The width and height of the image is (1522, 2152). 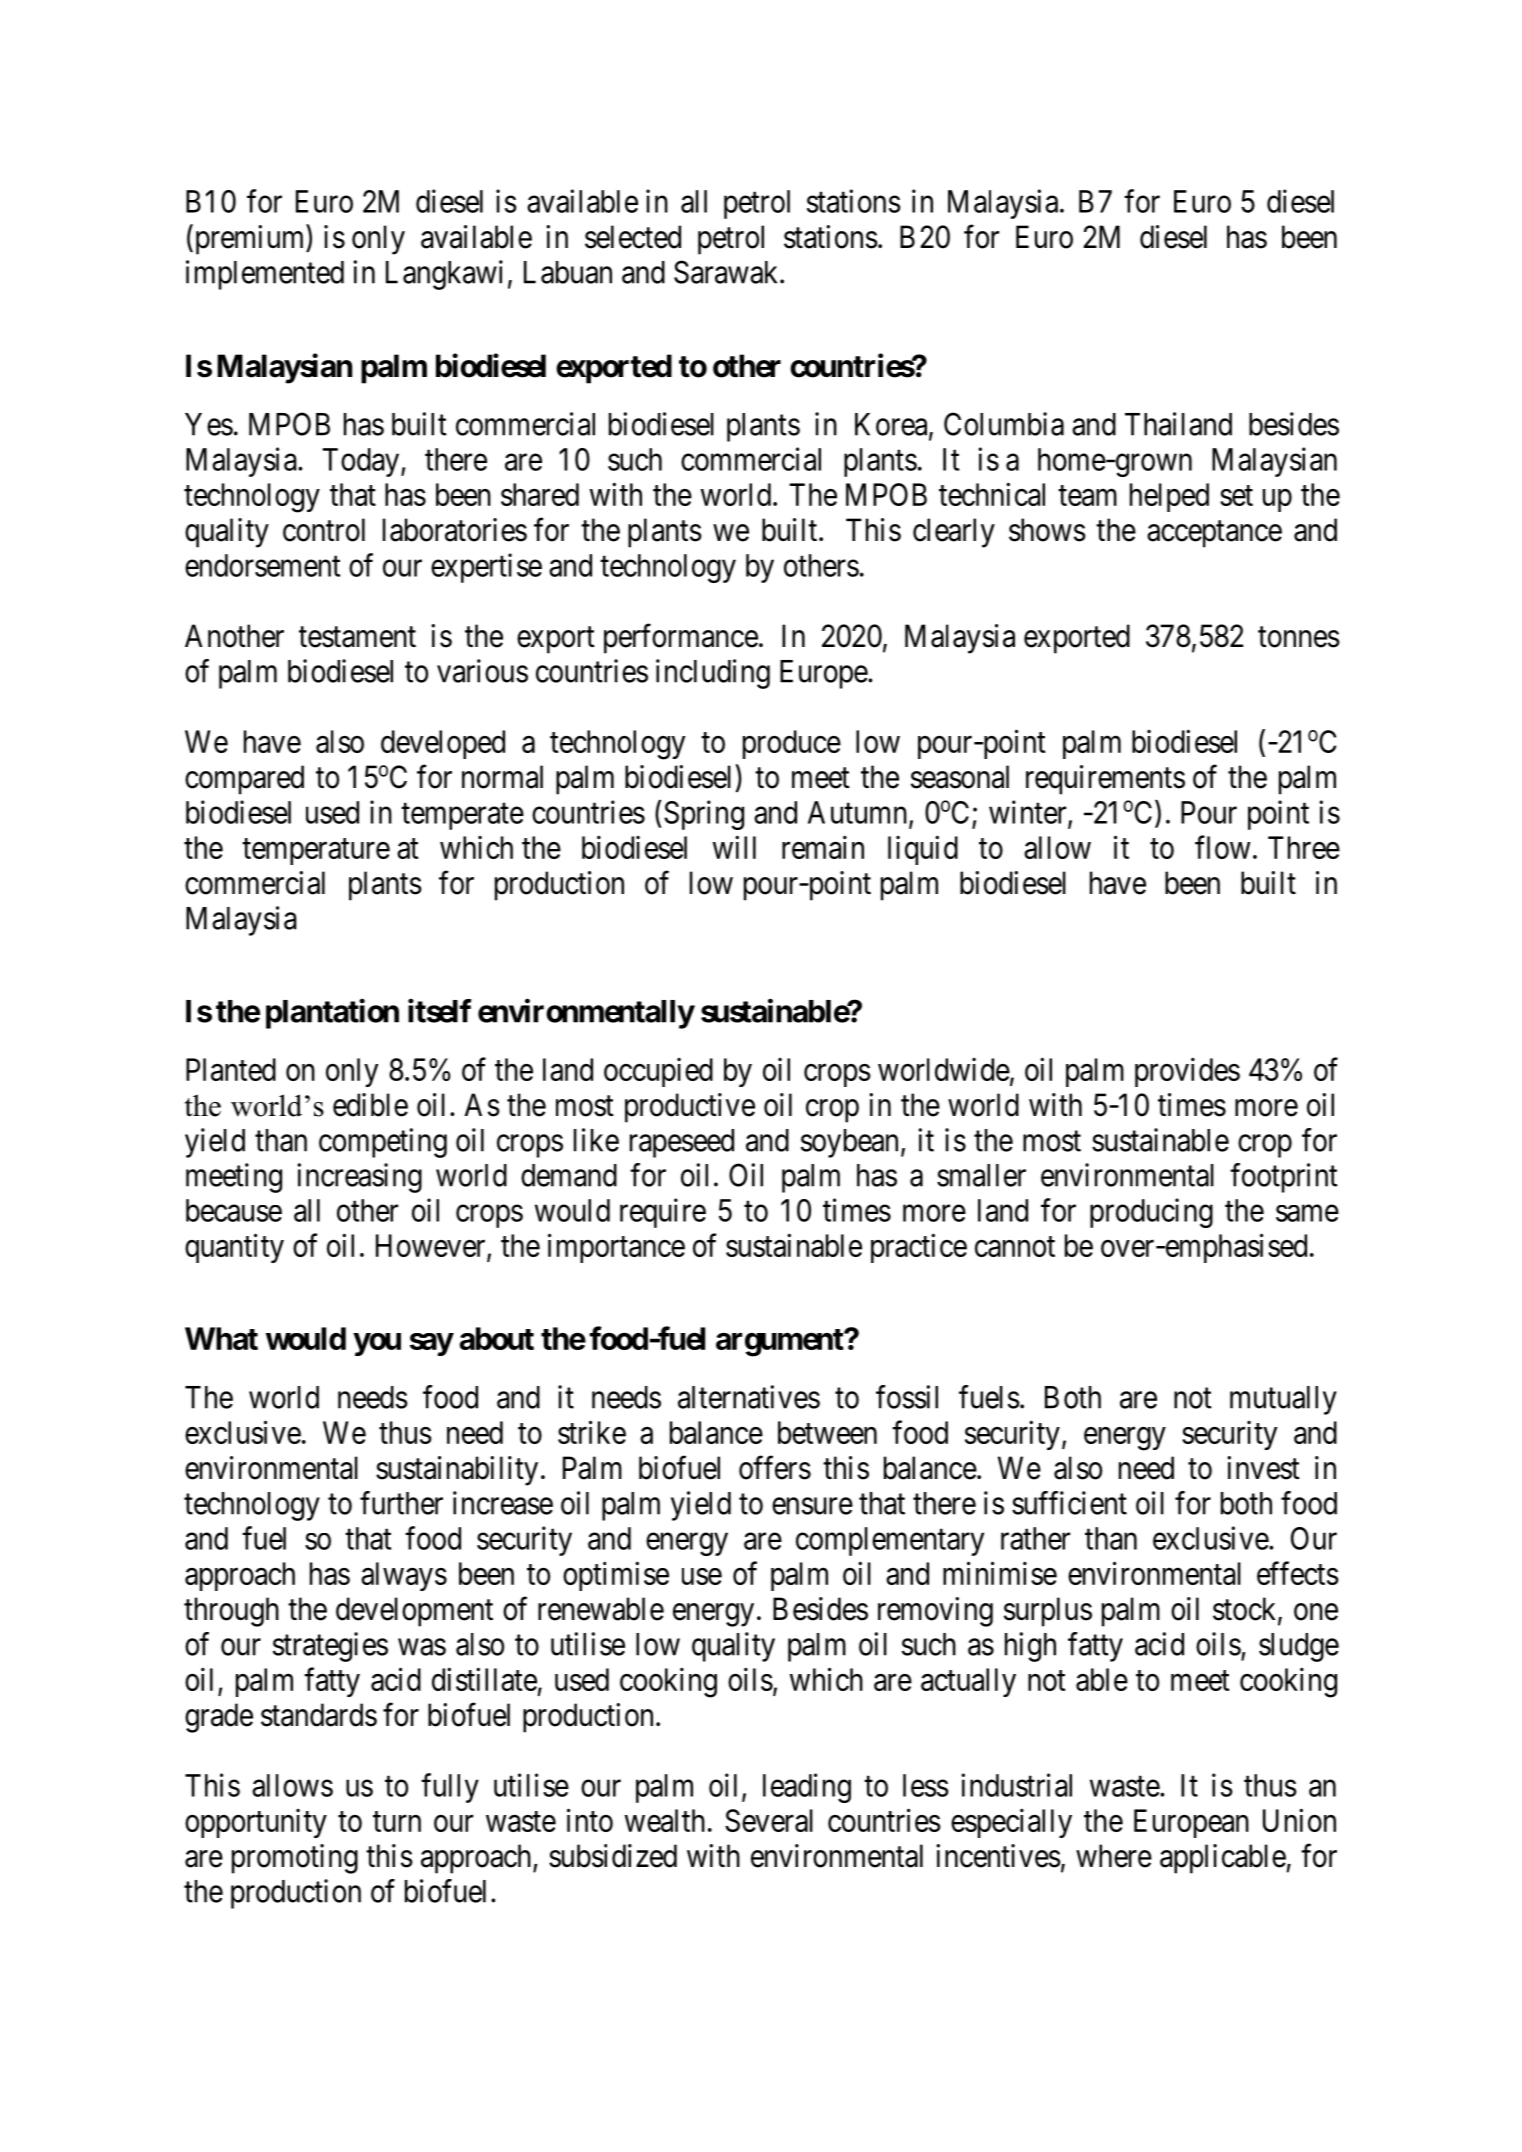 What do you see at coordinates (332, 1014) in the image?
I see `plantation` at bounding box center [332, 1014].
